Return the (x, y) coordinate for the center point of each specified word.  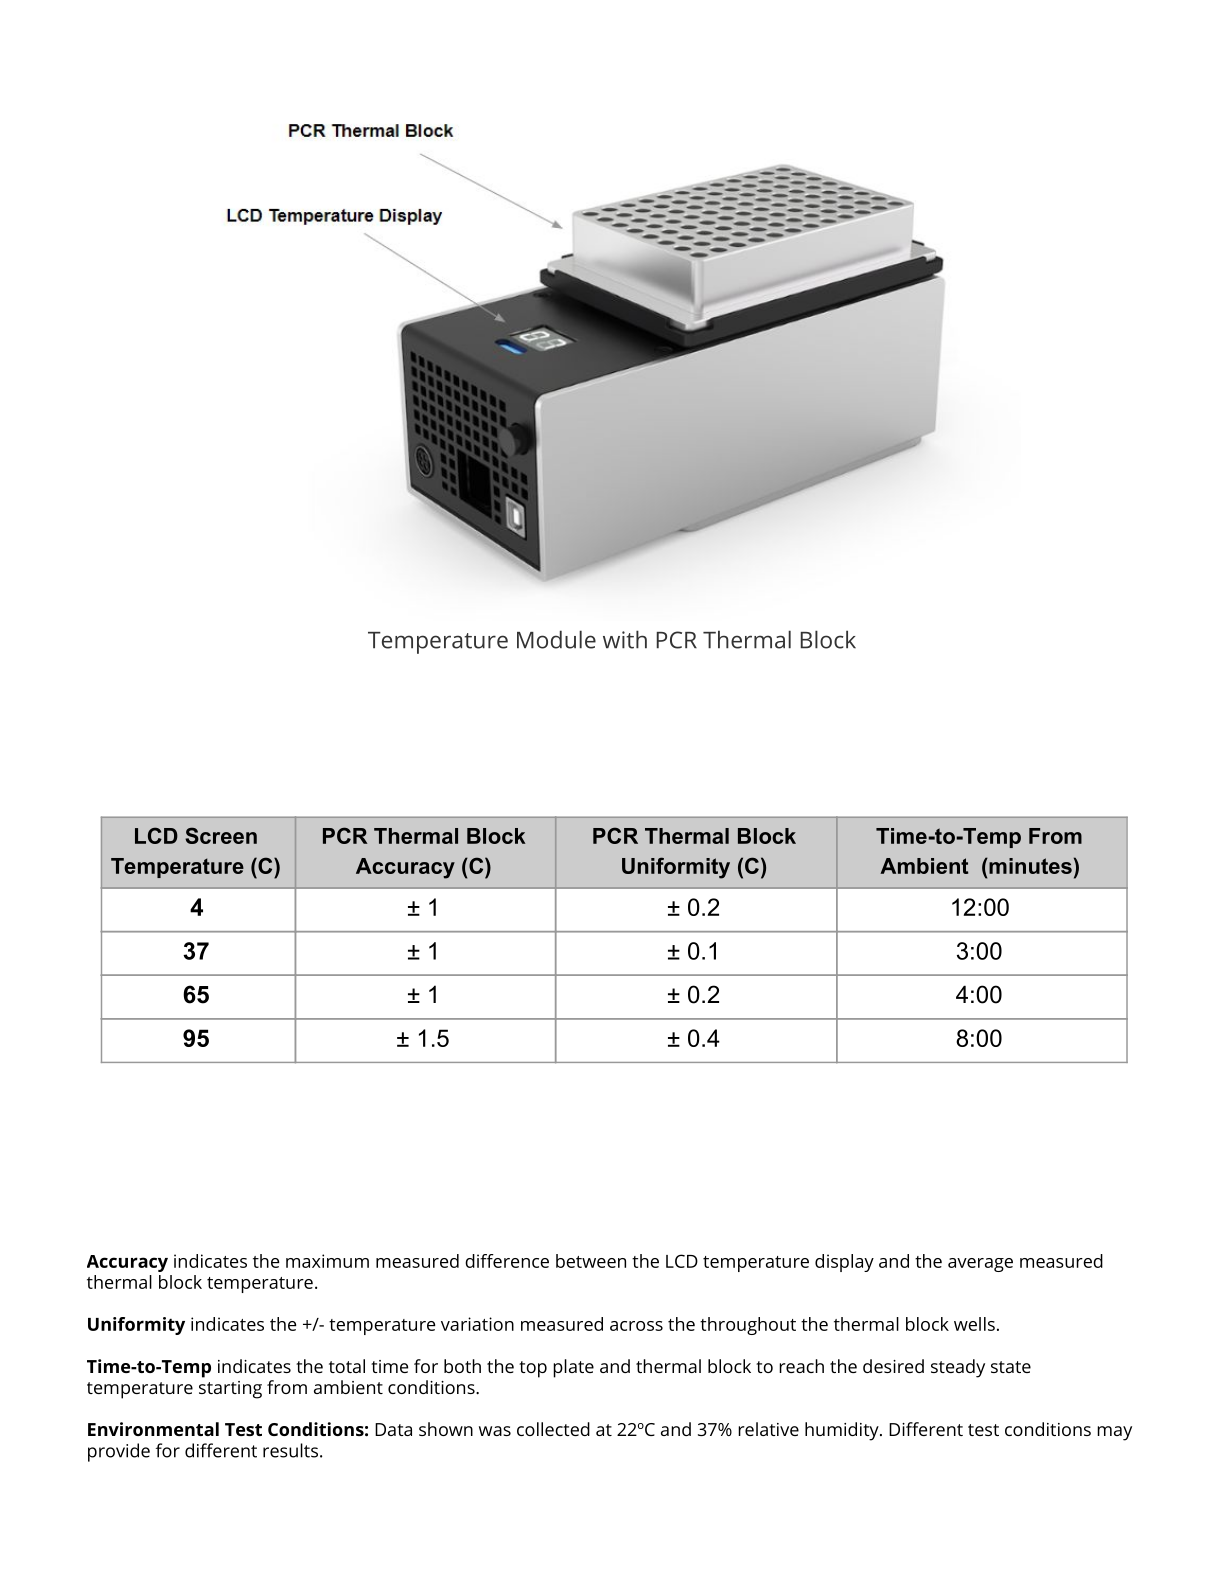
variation (477, 1324)
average (980, 1265)
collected (553, 1429)
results (290, 1450)
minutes (1029, 866)
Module (556, 639)
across (636, 1326)
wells (974, 1324)
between (591, 1261)
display (844, 1263)
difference (507, 1261)
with (625, 639)
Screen (221, 835)
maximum (327, 1261)
